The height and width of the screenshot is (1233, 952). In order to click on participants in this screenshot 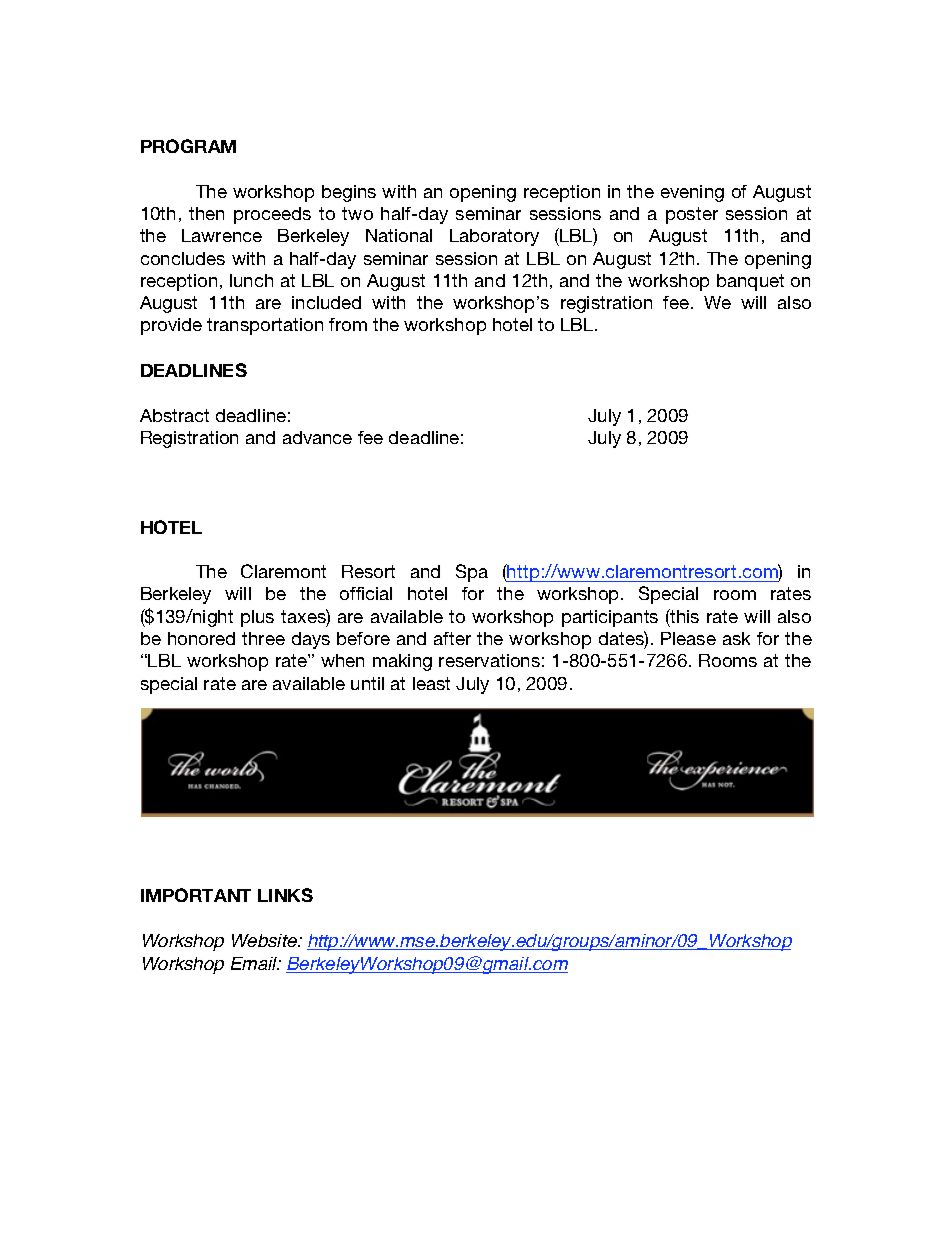, I will do `click(610, 618)`.
